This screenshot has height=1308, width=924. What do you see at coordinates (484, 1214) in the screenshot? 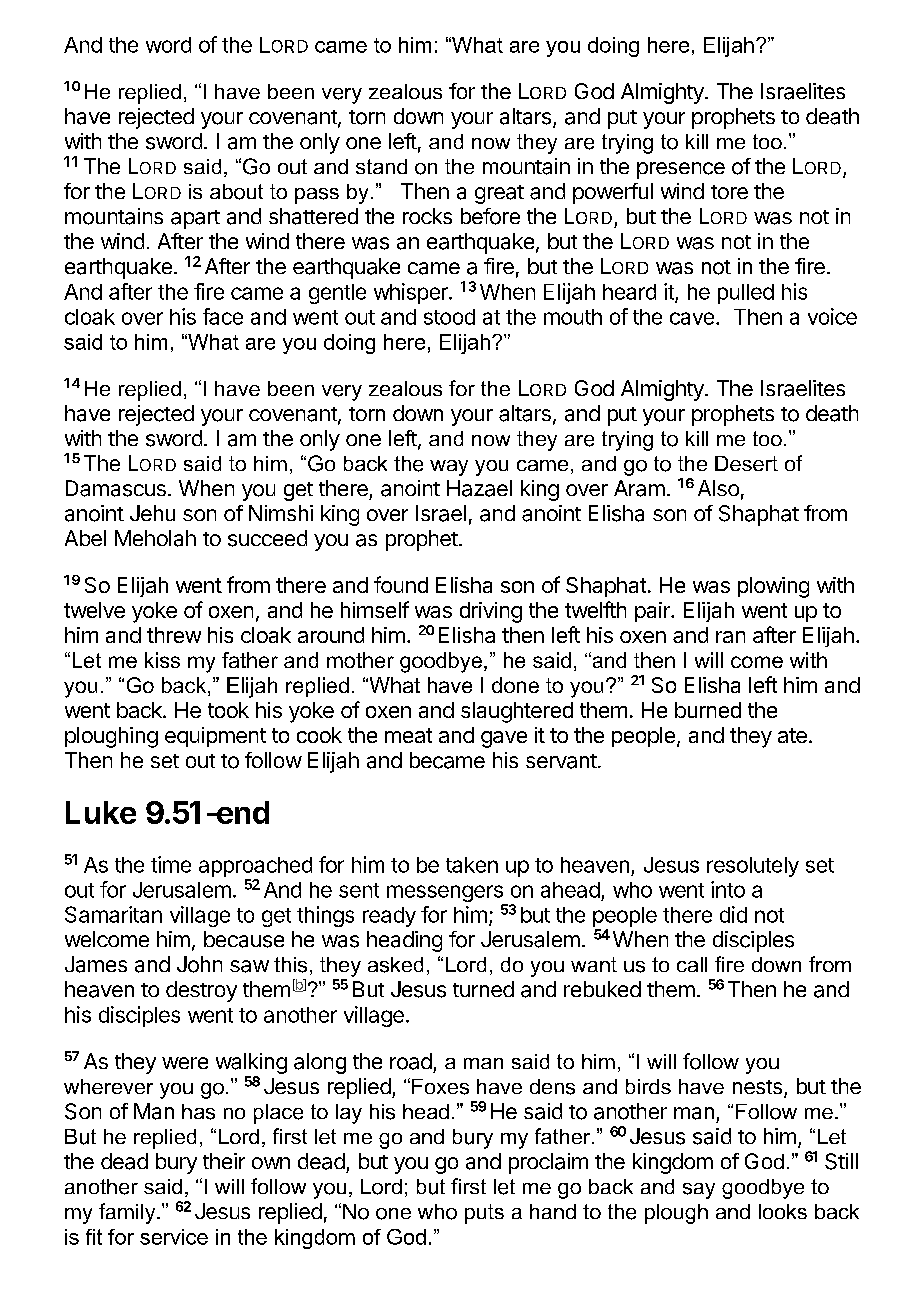
I see `puts` at bounding box center [484, 1214].
